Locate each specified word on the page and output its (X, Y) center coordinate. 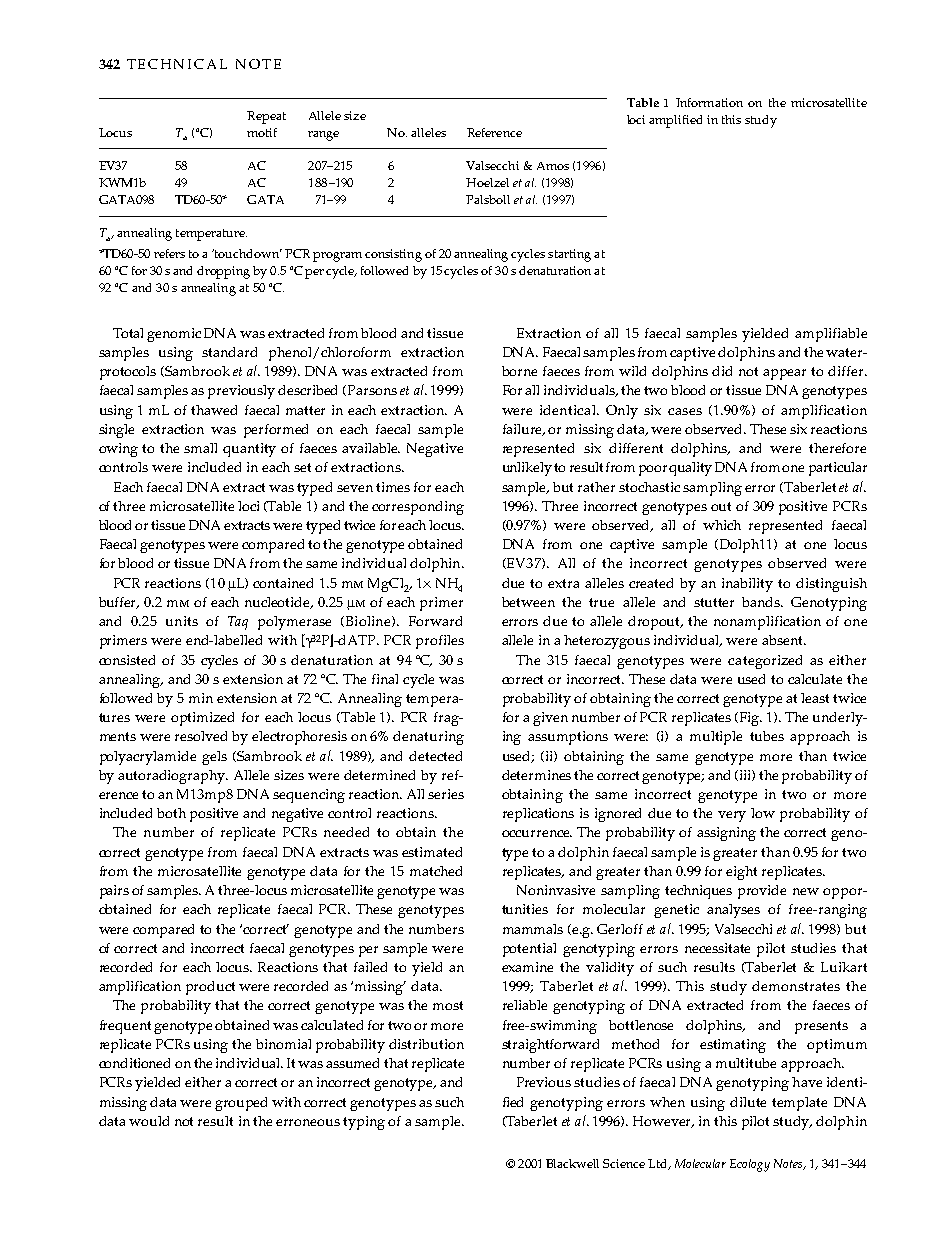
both (171, 813)
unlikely (527, 469)
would (149, 1121)
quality (690, 469)
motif (262, 132)
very (732, 816)
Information (709, 102)
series (446, 794)
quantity (249, 450)
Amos (553, 166)
